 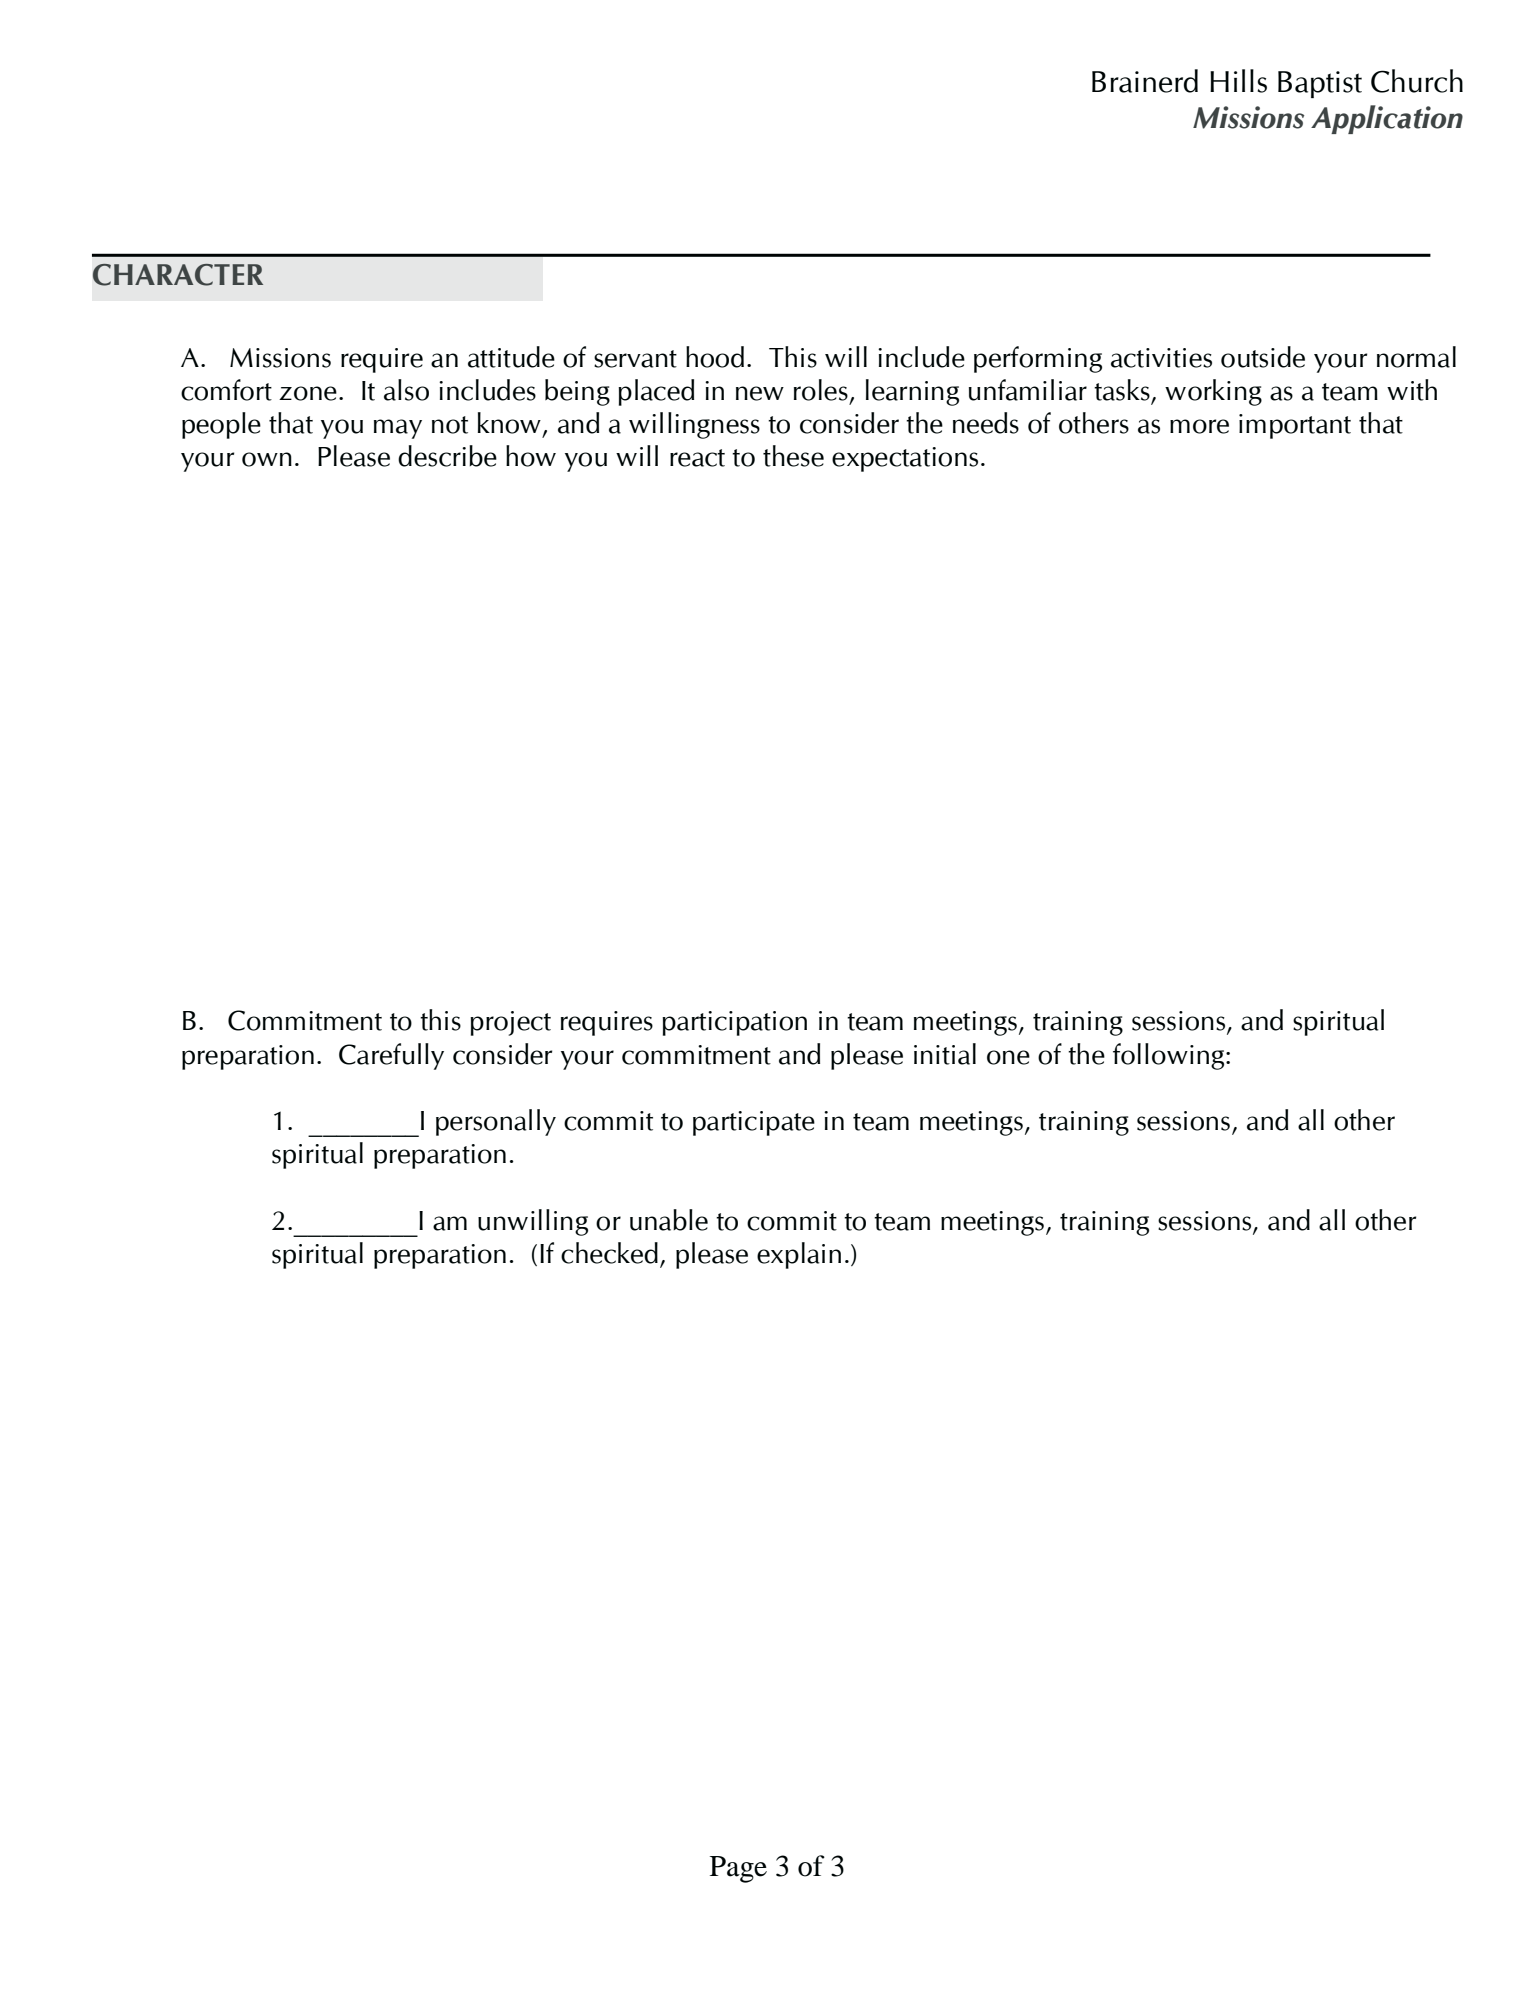 What do you see at coordinates (391, 1056) in the screenshot?
I see `Carefully` at bounding box center [391, 1056].
